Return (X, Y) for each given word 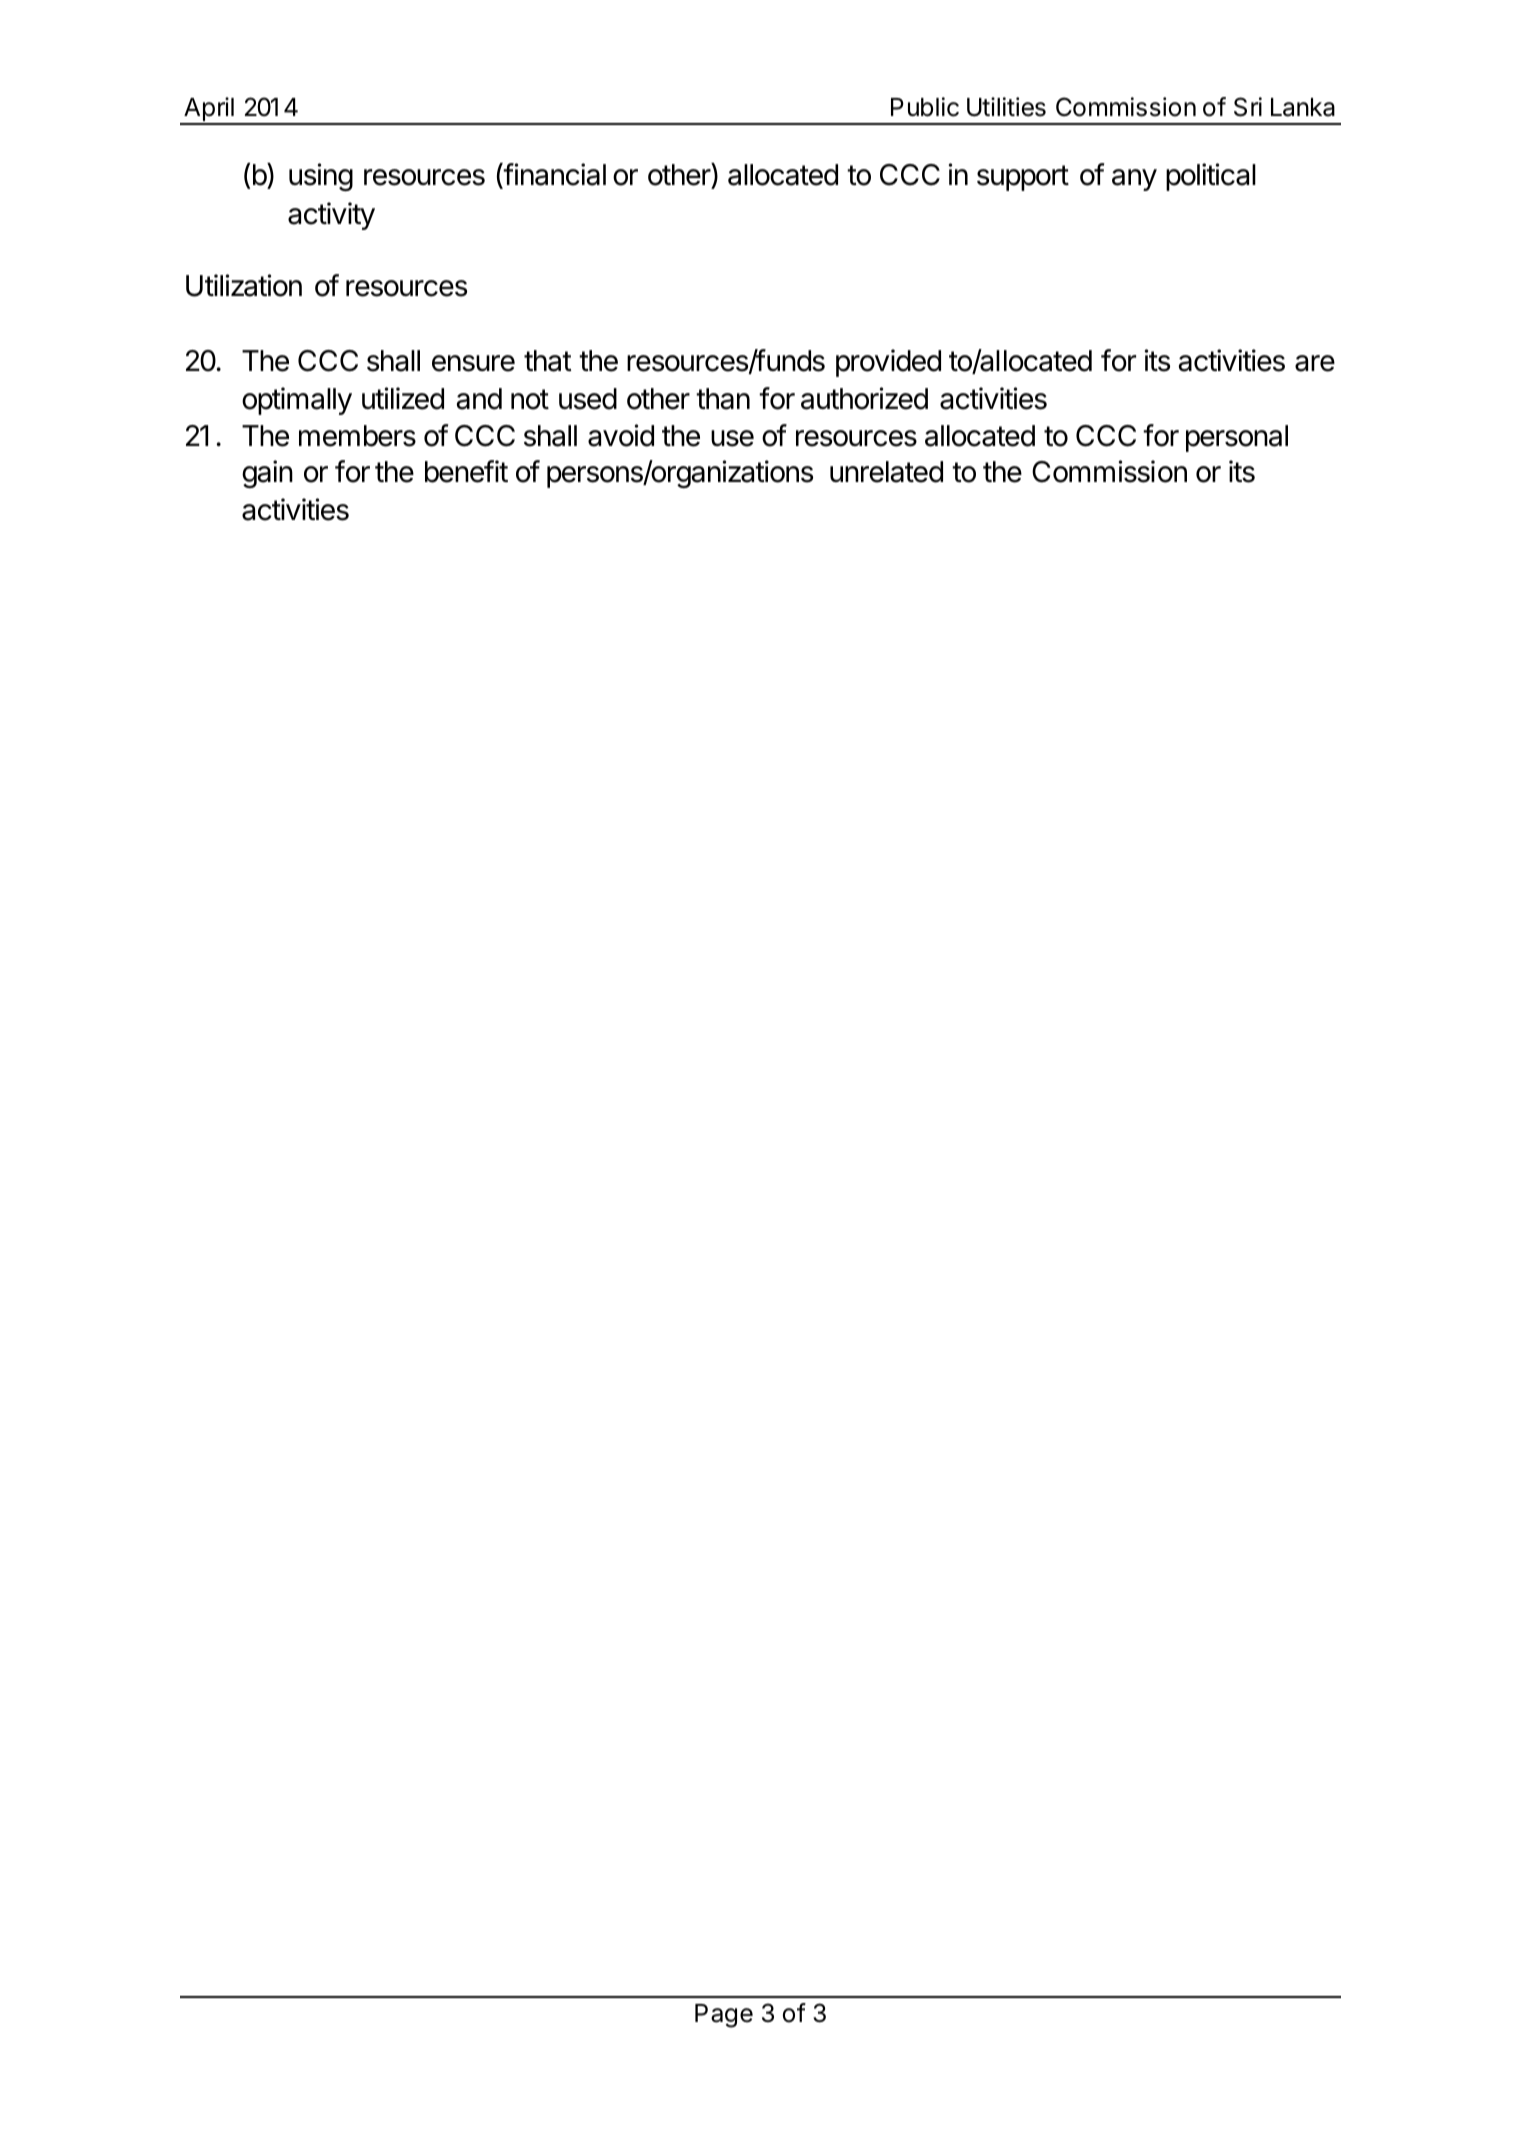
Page (724, 2016)
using (321, 177)
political (1211, 177)
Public (925, 107)
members (357, 436)
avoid (621, 435)
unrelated (886, 472)
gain (267, 474)
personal (1237, 438)
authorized (864, 398)
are (1315, 363)
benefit (466, 471)
